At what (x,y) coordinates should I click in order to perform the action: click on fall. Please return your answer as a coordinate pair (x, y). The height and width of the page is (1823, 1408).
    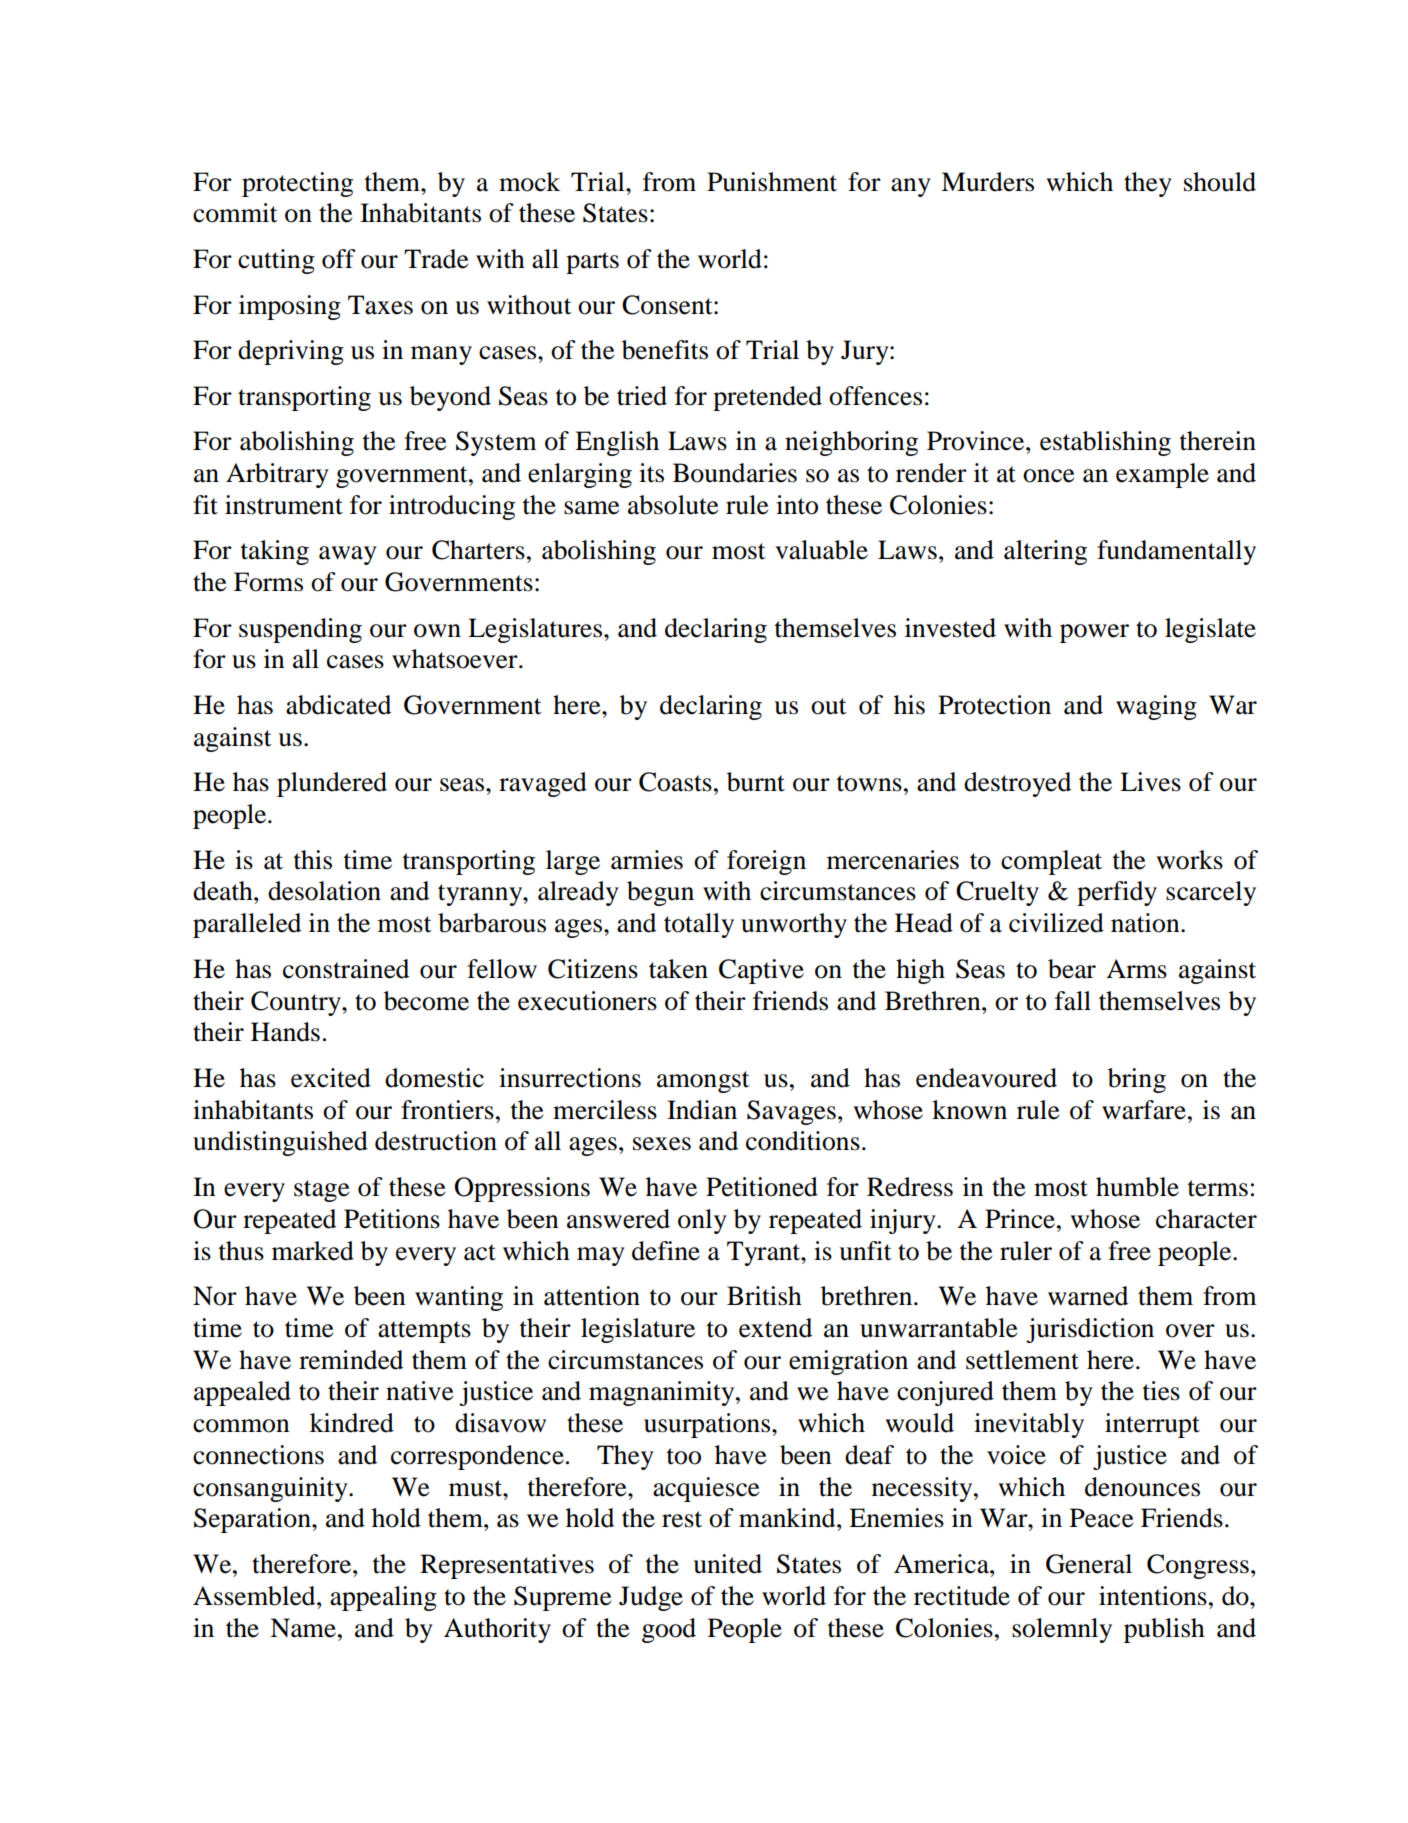
    Looking at the image, I should click on (1073, 1001).
